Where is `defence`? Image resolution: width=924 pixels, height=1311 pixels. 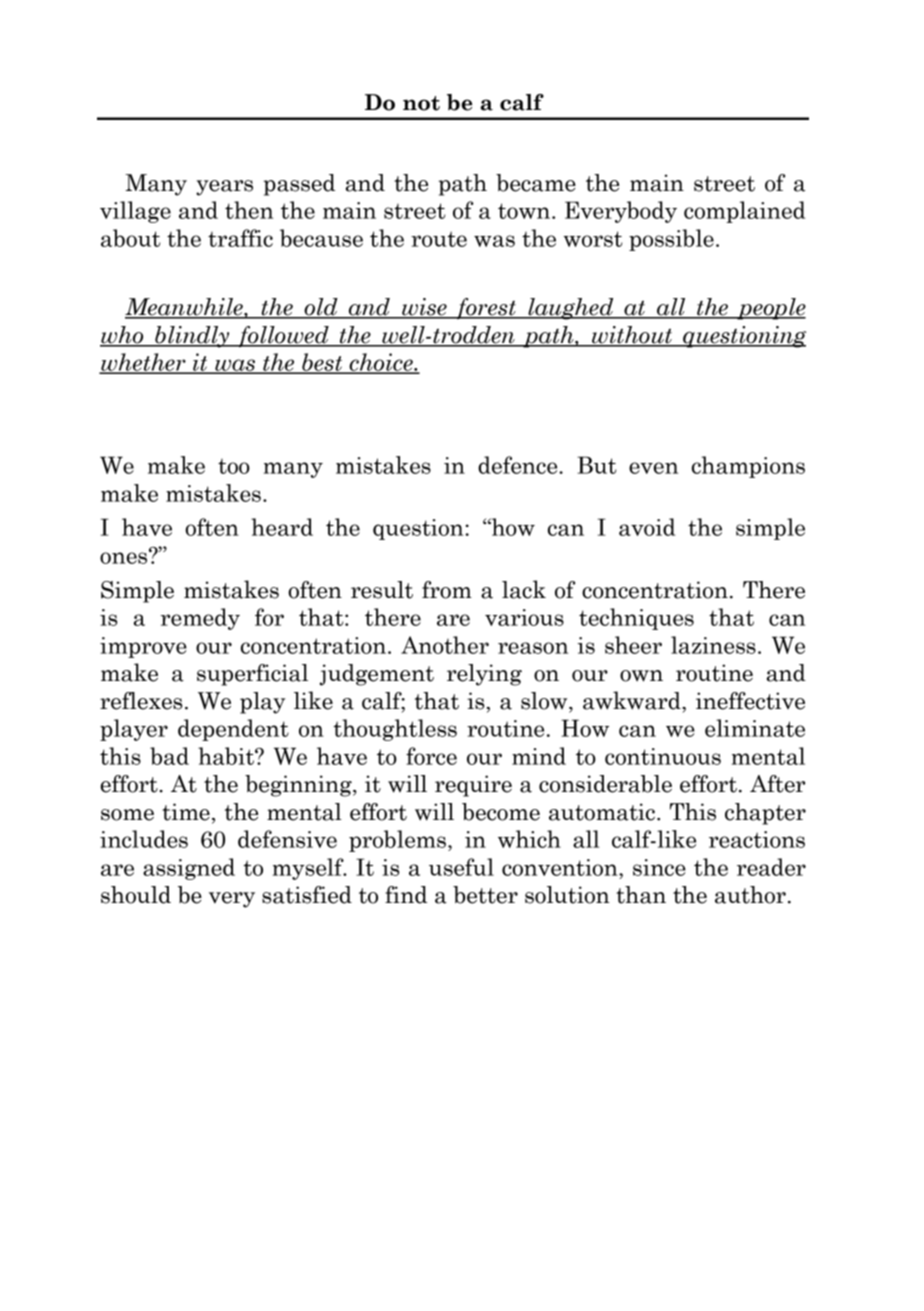 defence is located at coordinates (519, 465).
